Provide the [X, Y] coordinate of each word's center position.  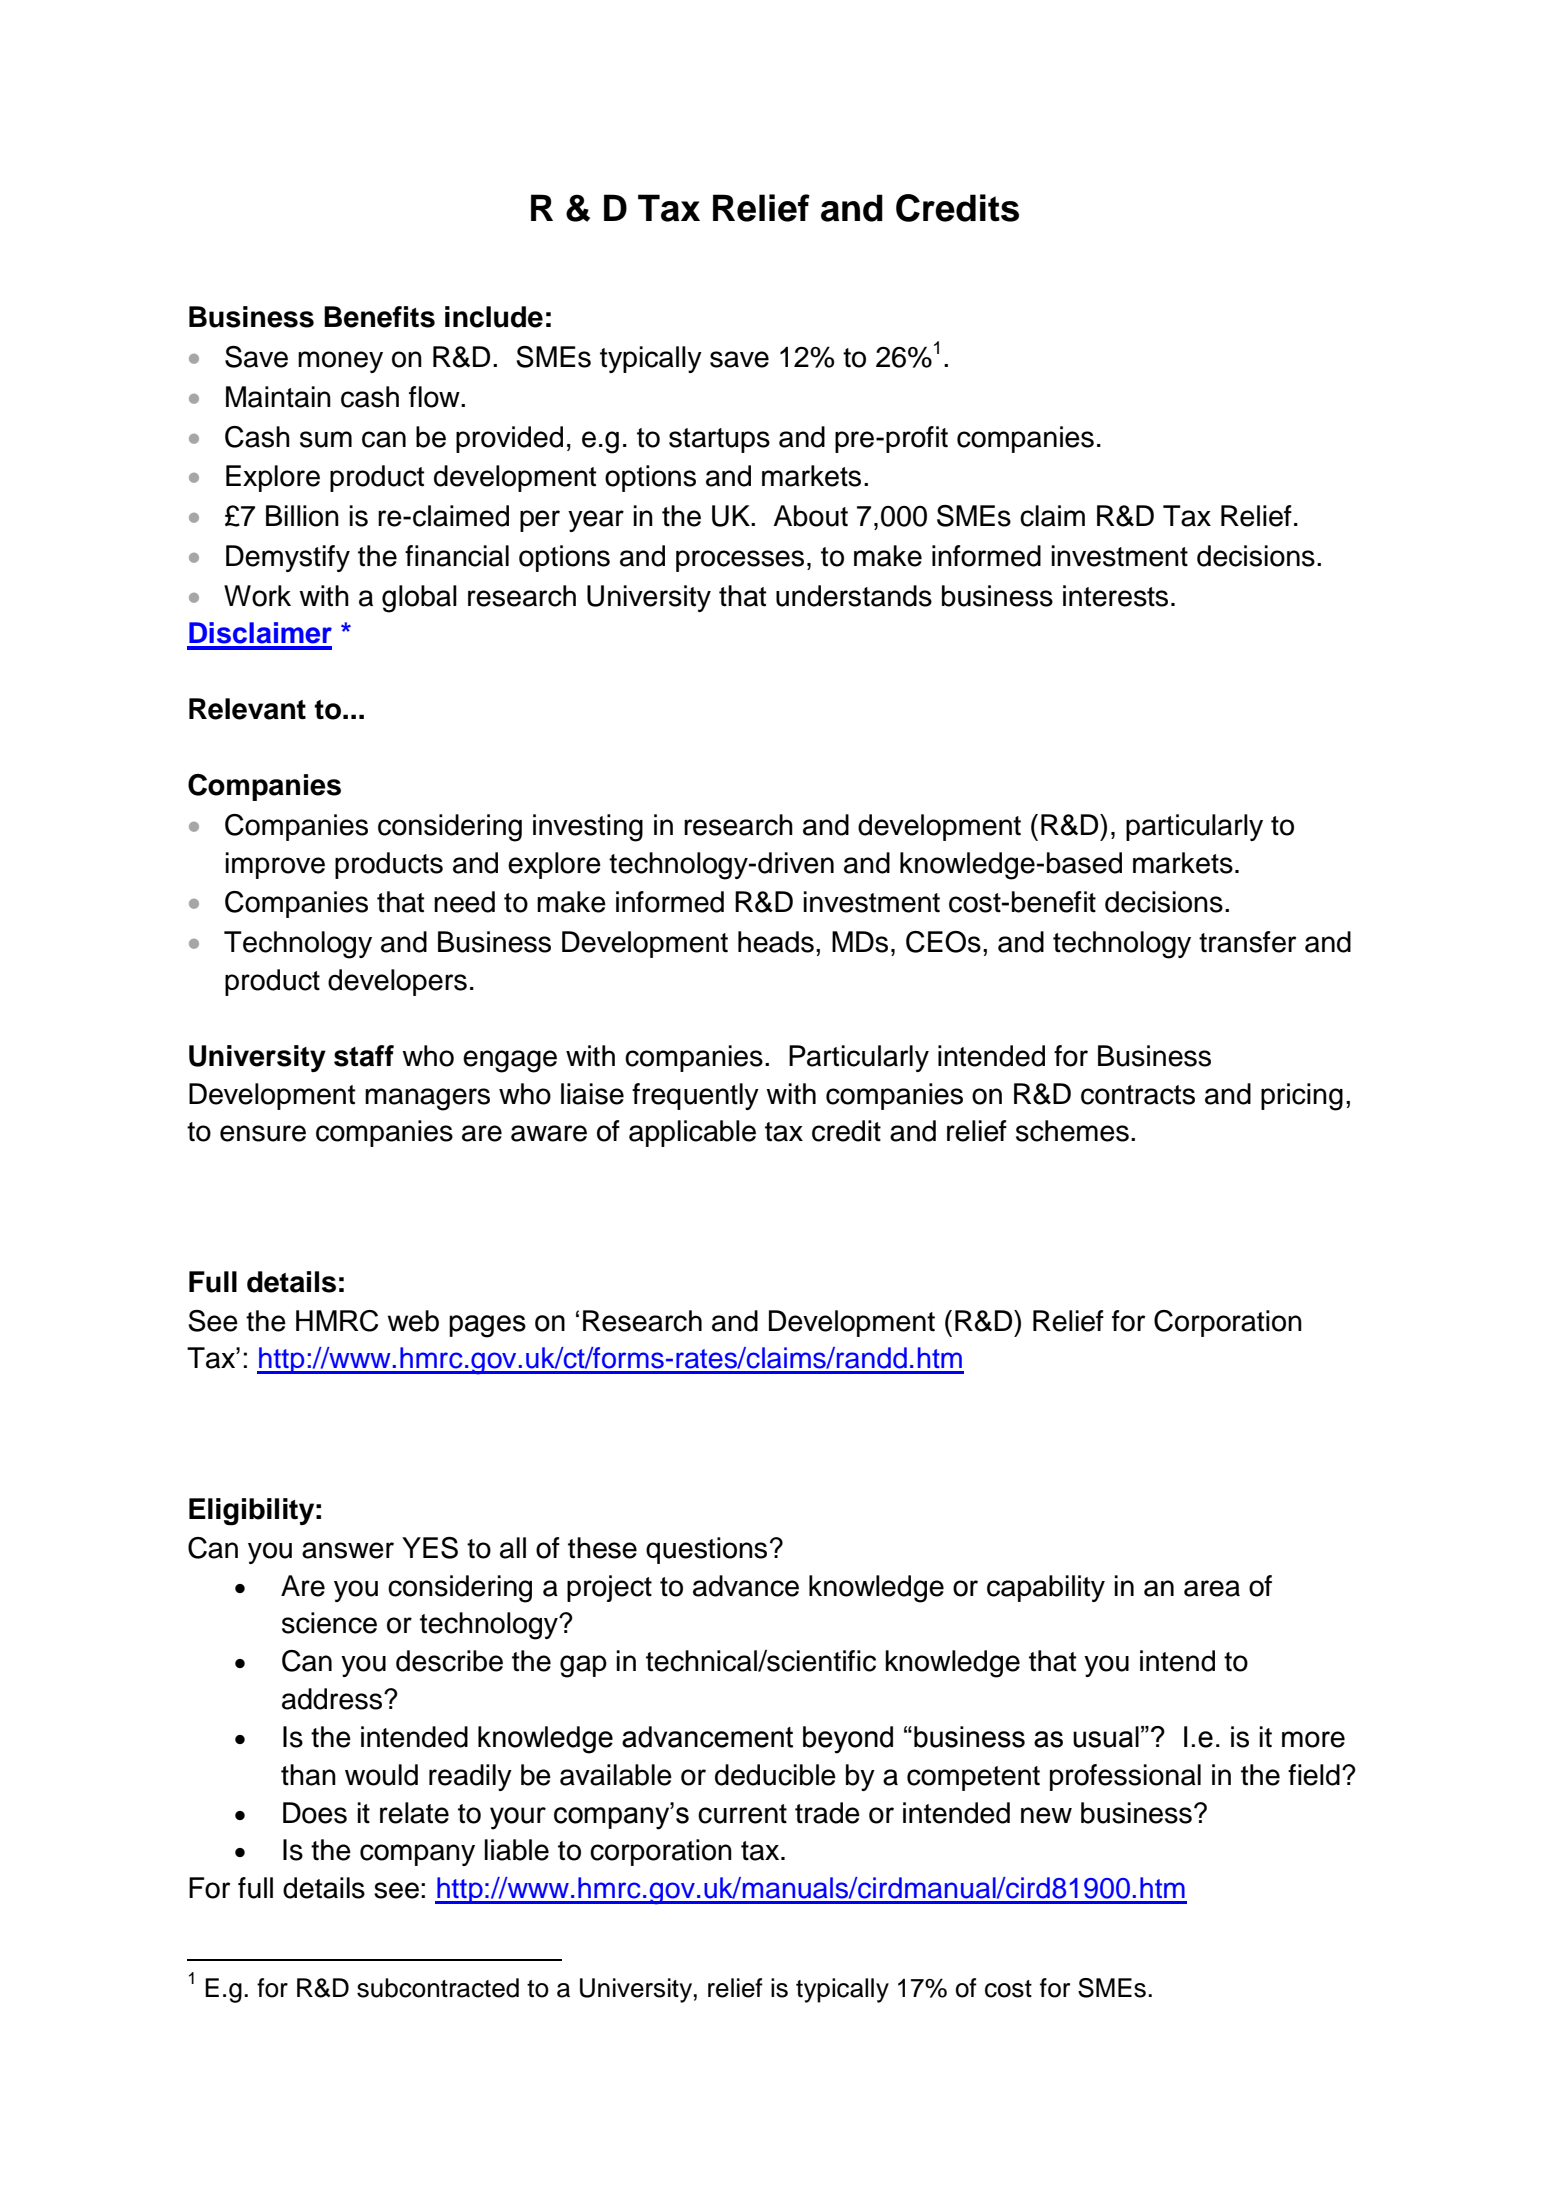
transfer [1247, 942]
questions [706, 1550]
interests [1115, 596]
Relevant [247, 709]
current [742, 1814]
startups [719, 440]
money [340, 362]
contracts [1138, 1095]
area [1212, 1588]
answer [348, 1550]
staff [364, 1056]
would [381, 1775]
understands [854, 596]
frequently [695, 1096]
